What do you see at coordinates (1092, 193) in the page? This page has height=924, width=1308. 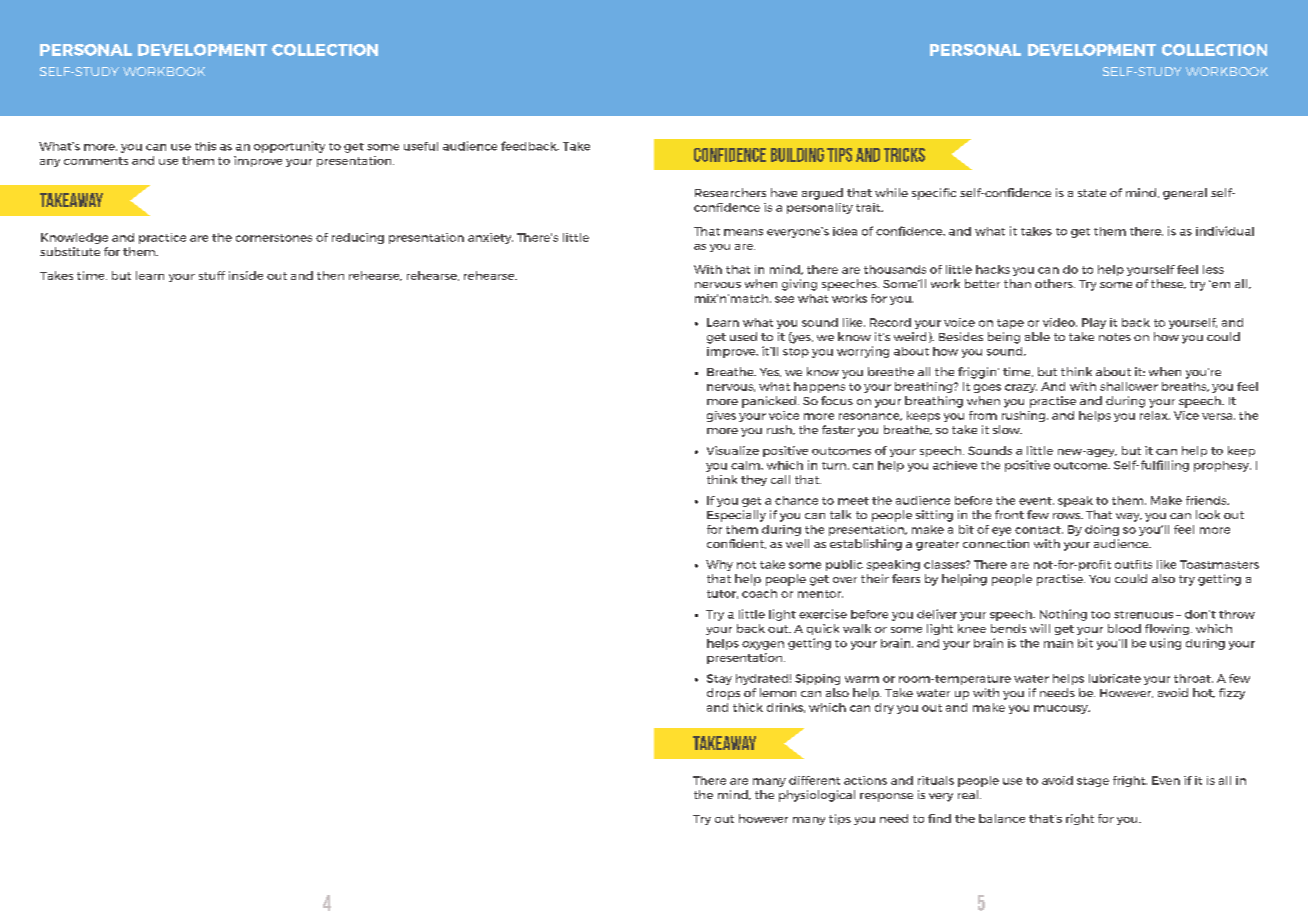 I see `state` at bounding box center [1092, 193].
